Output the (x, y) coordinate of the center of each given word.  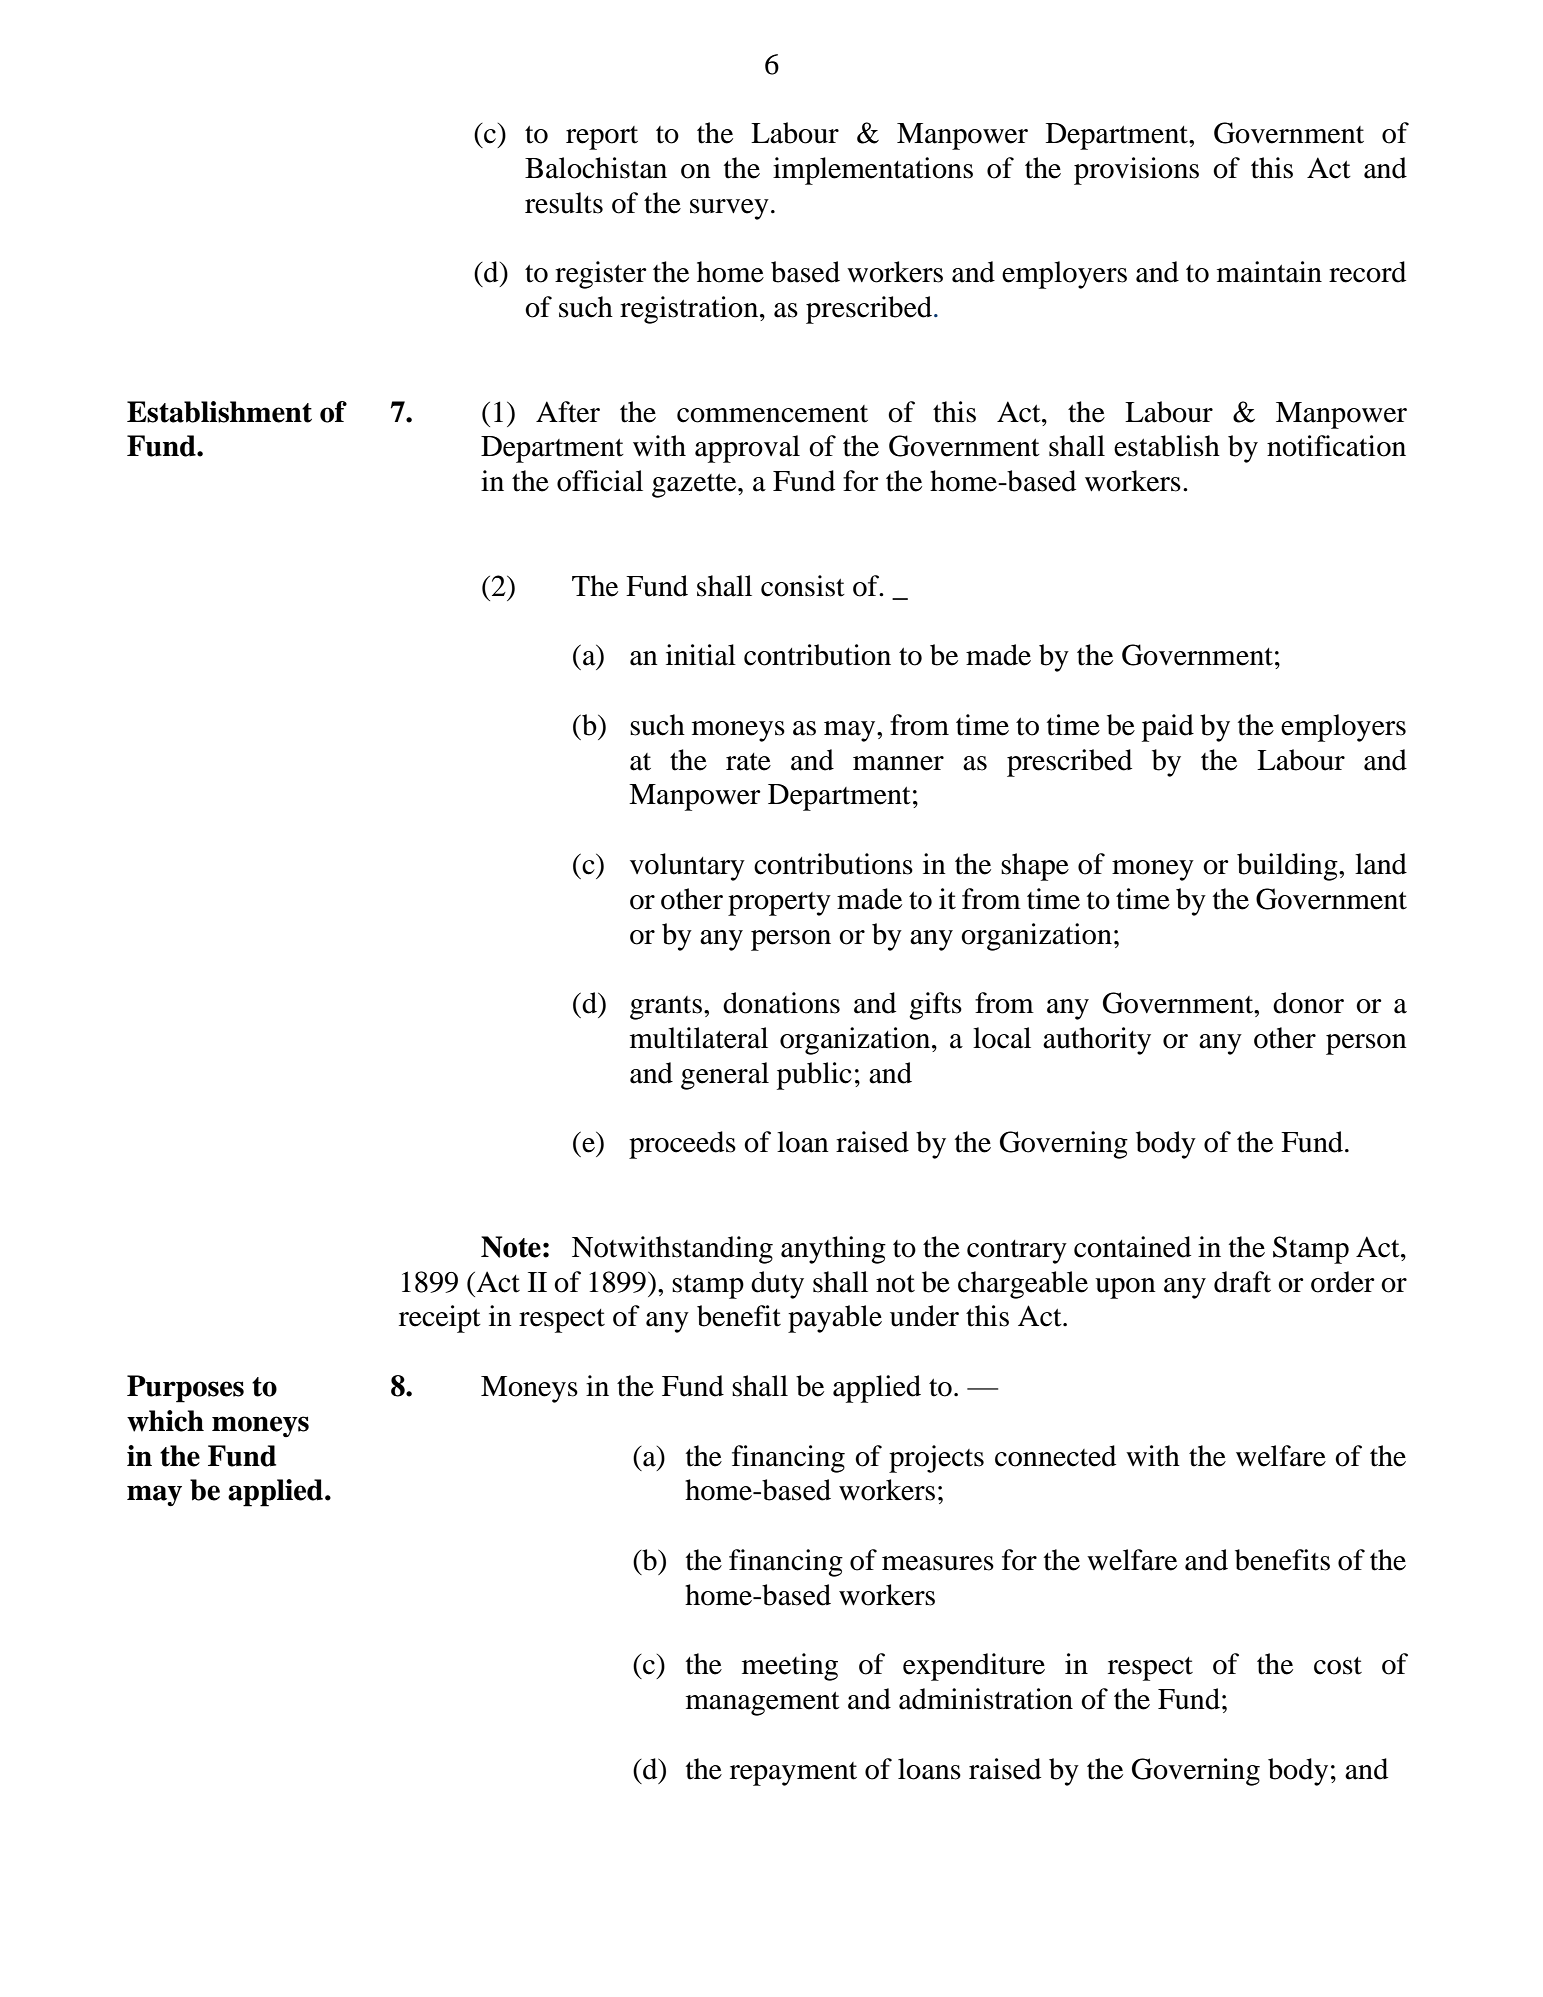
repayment (793, 1774)
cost (1338, 1666)
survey (729, 209)
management (763, 1704)
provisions (1136, 171)
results (564, 203)
